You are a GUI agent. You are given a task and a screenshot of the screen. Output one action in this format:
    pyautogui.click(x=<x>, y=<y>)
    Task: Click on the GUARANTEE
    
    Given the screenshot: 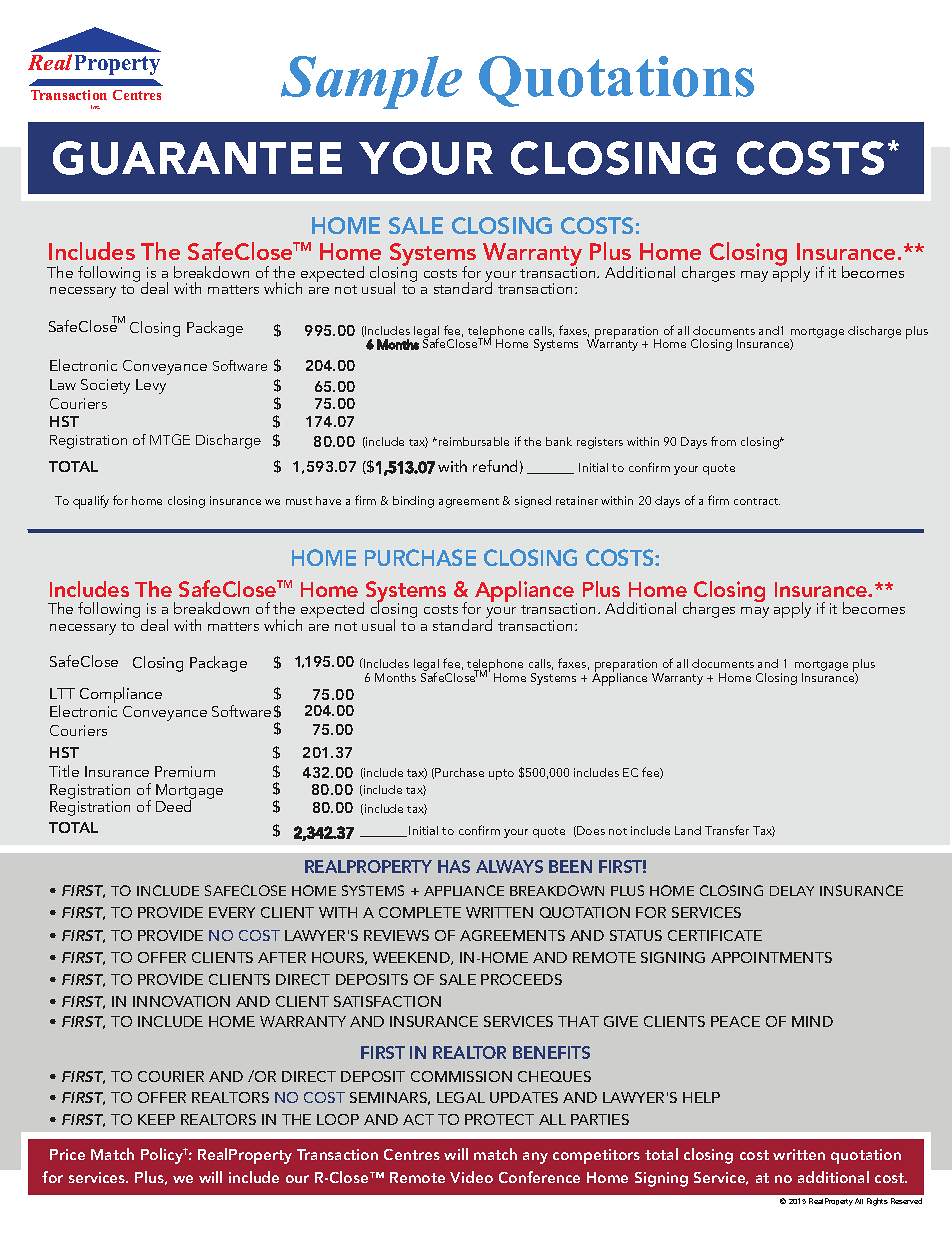 What is the action you would take?
    pyautogui.click(x=197, y=158)
